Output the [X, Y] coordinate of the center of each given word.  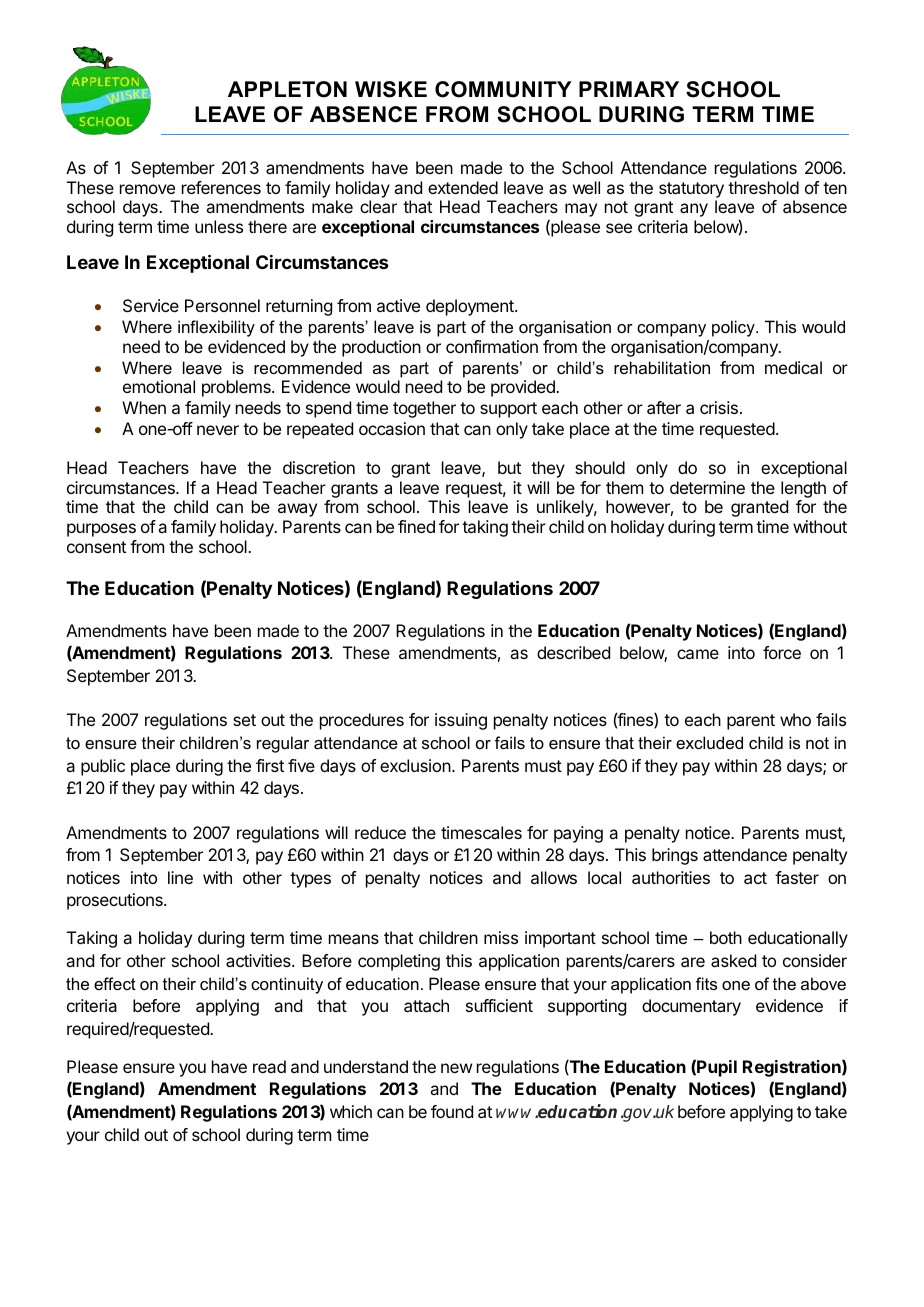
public [103, 767]
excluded [709, 742]
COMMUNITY [503, 89]
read [269, 1066]
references [221, 187]
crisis [719, 407]
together [424, 409]
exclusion [415, 765]
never [218, 430]
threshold [763, 187]
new [456, 1068]
